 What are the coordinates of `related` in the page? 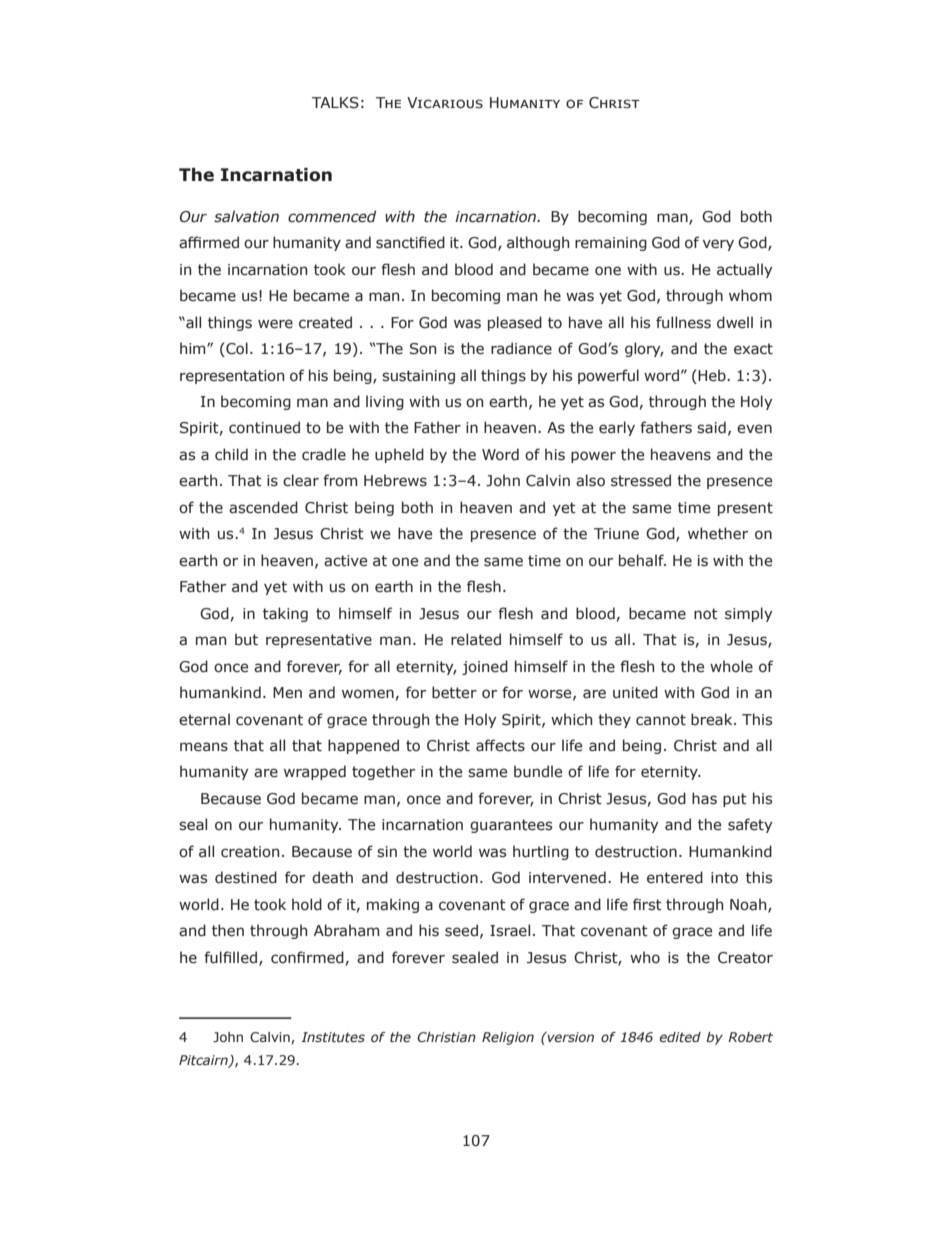 It's located at (476, 639).
